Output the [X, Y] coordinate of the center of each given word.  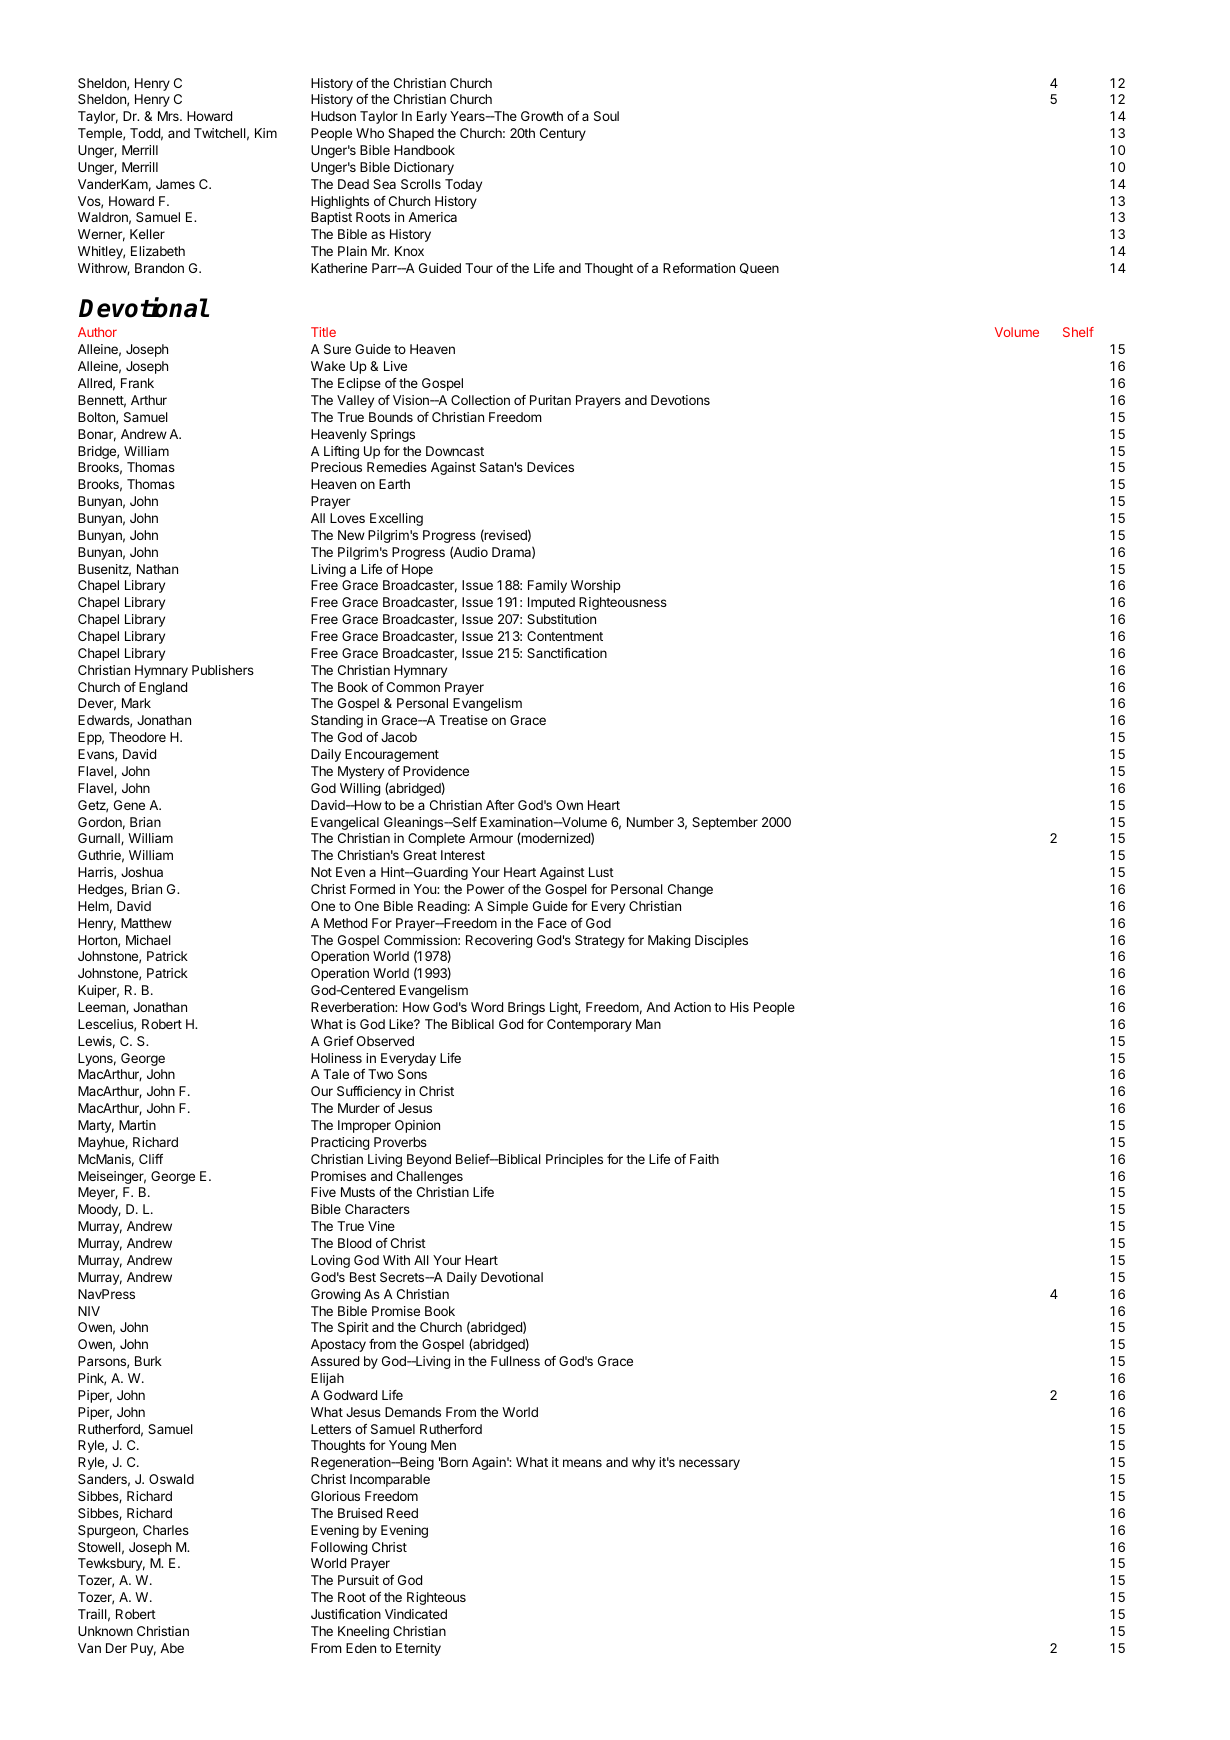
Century [563, 134]
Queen [759, 268]
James [175, 184]
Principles [574, 1160]
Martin [137, 1125]
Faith [704, 1159]
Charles [166, 1530]
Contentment [565, 636]
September [725, 823]
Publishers [223, 670]
